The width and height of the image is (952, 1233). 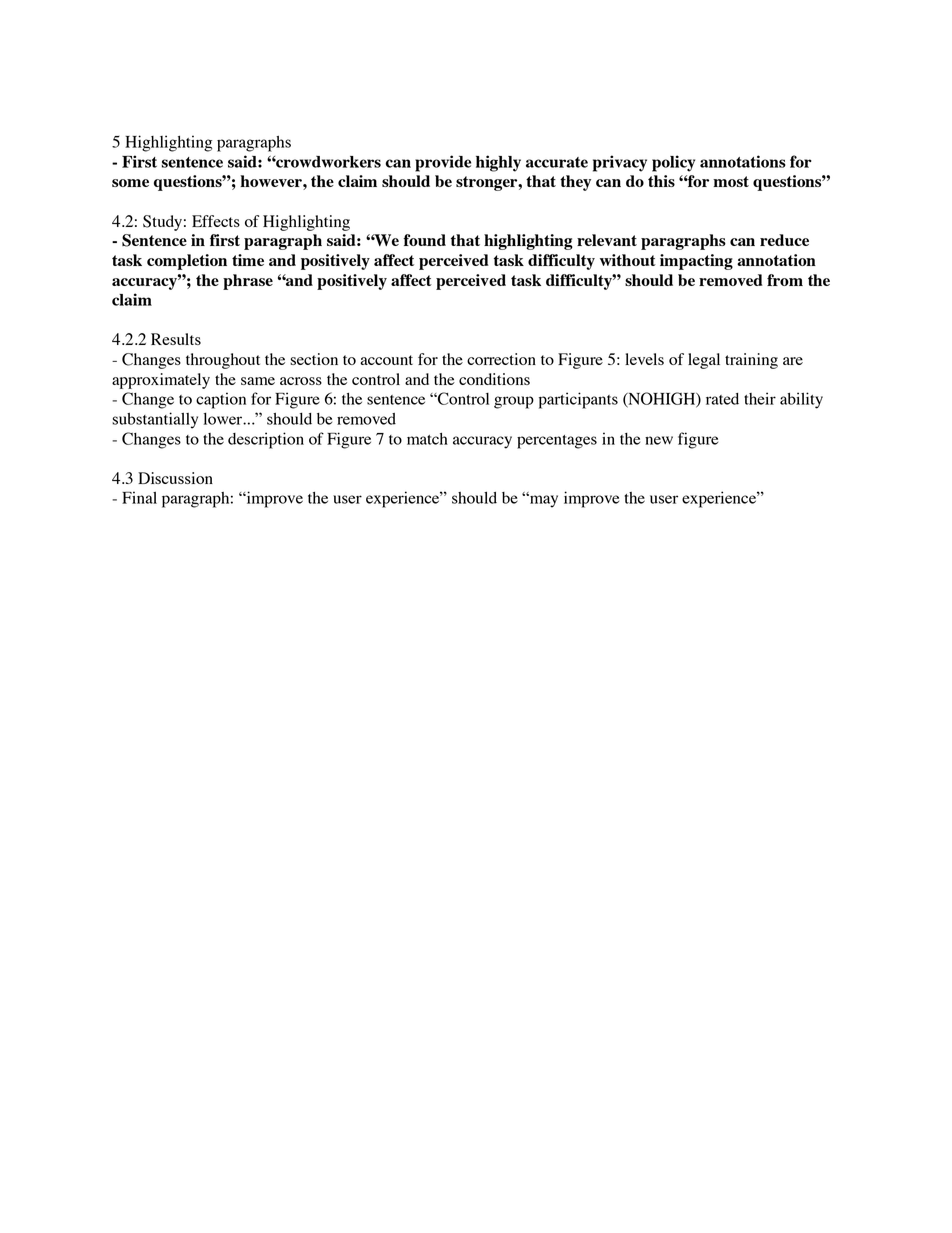 I want to click on group, so click(x=514, y=402).
